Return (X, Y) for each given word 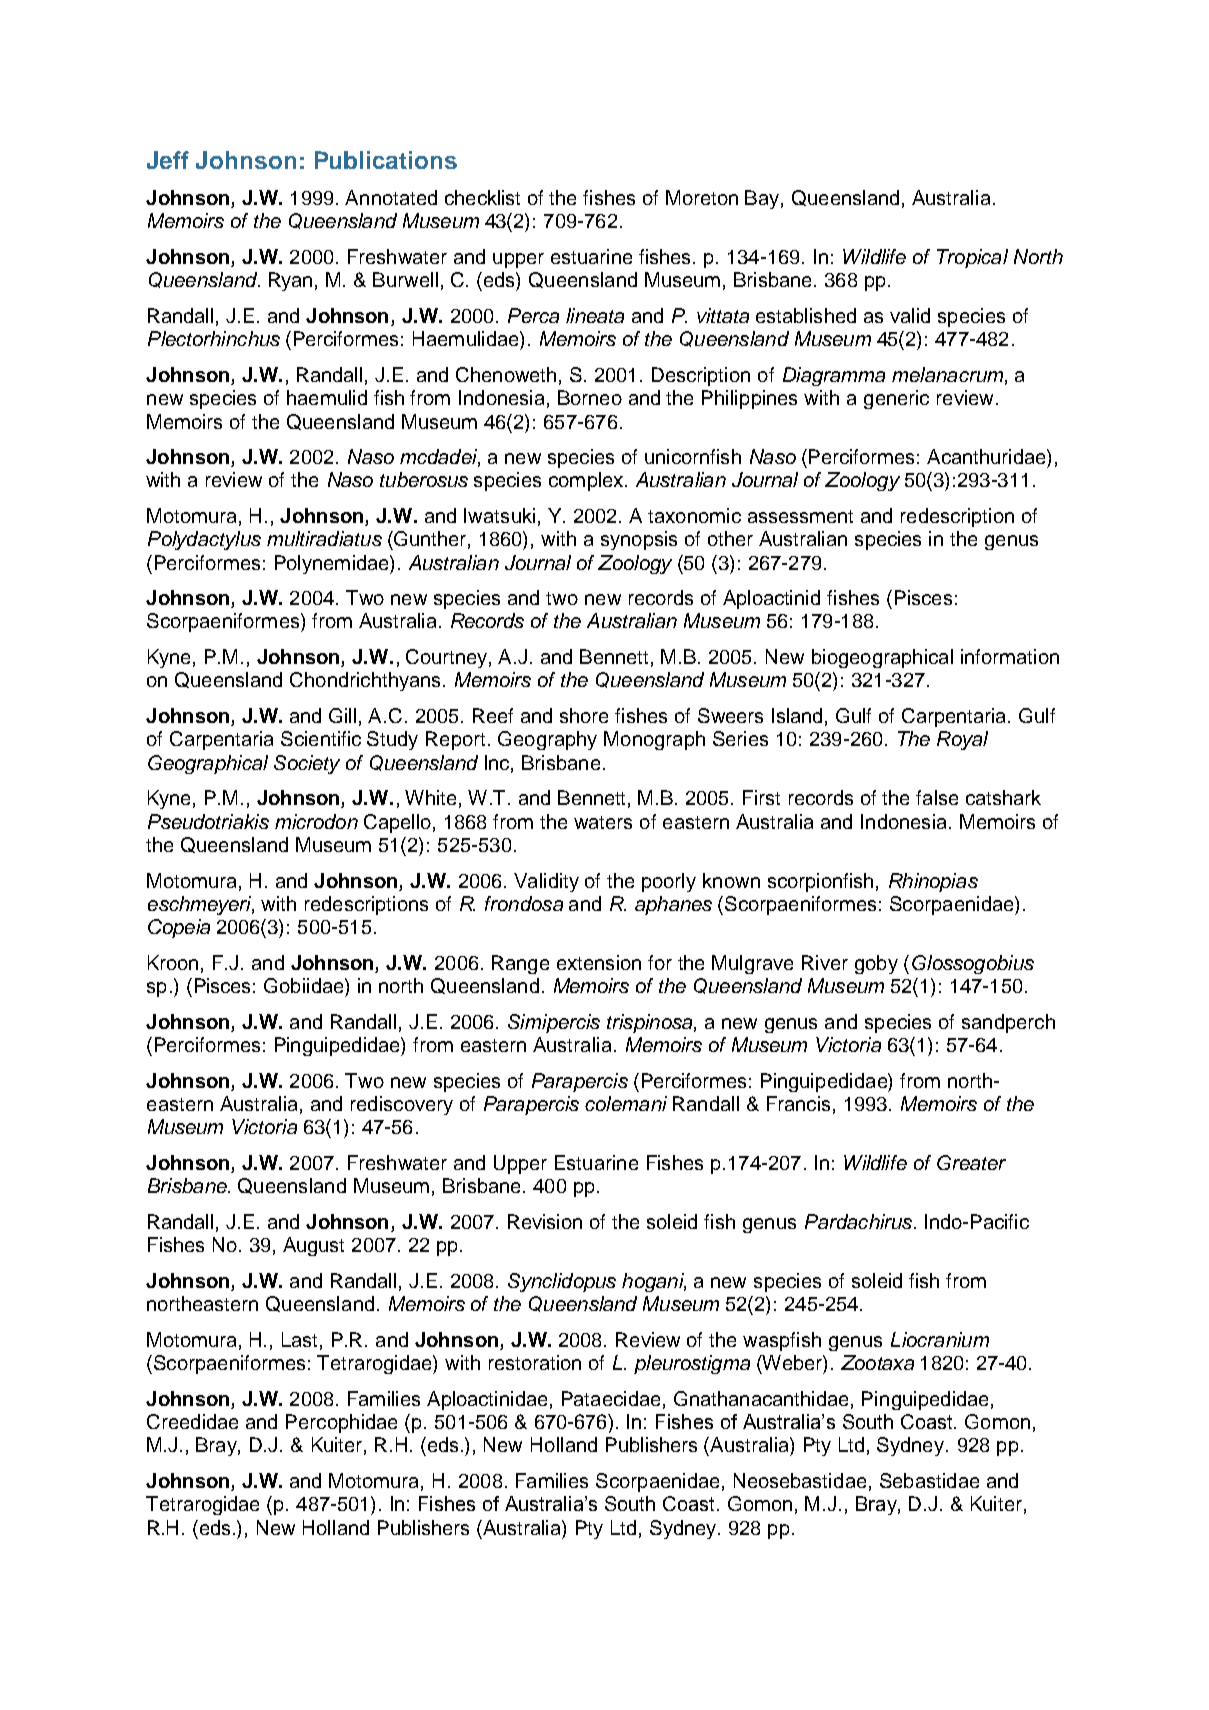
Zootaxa (877, 1362)
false (937, 797)
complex (587, 481)
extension (599, 962)
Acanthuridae (987, 456)
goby (876, 964)
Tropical (972, 258)
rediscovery (402, 1105)
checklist (482, 197)
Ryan (290, 281)
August (313, 1246)
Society (307, 764)
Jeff (168, 160)
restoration (535, 1362)
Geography (547, 740)
